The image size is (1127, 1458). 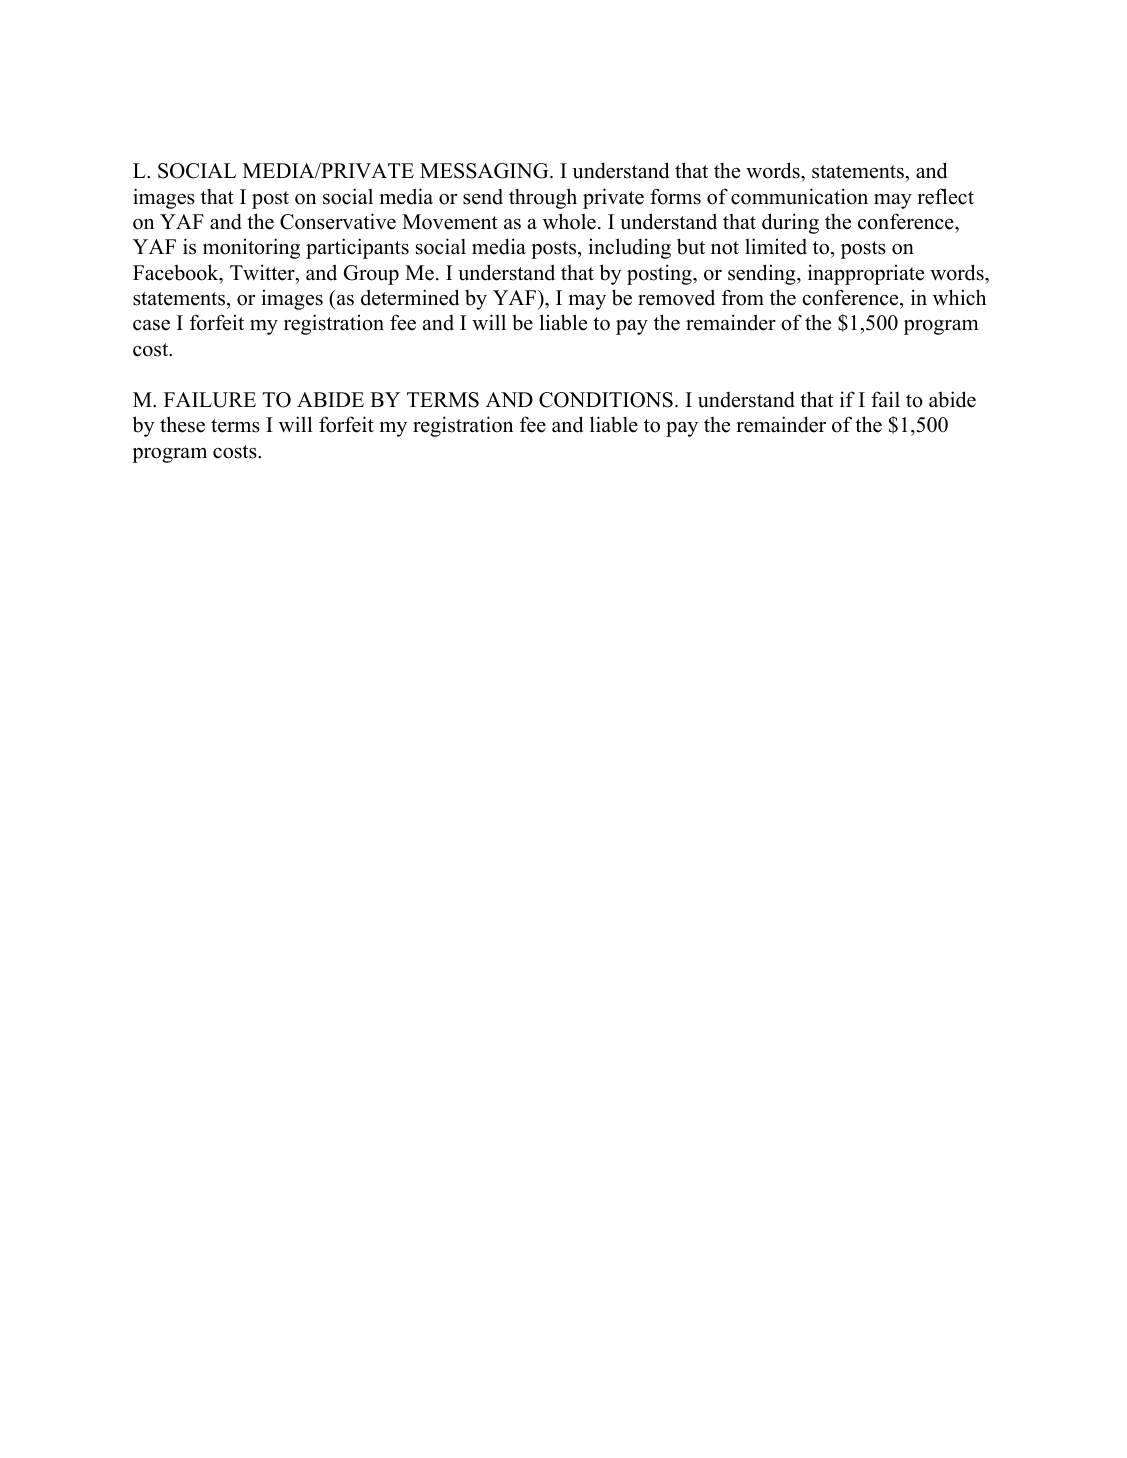 I want to click on case, so click(x=151, y=325).
